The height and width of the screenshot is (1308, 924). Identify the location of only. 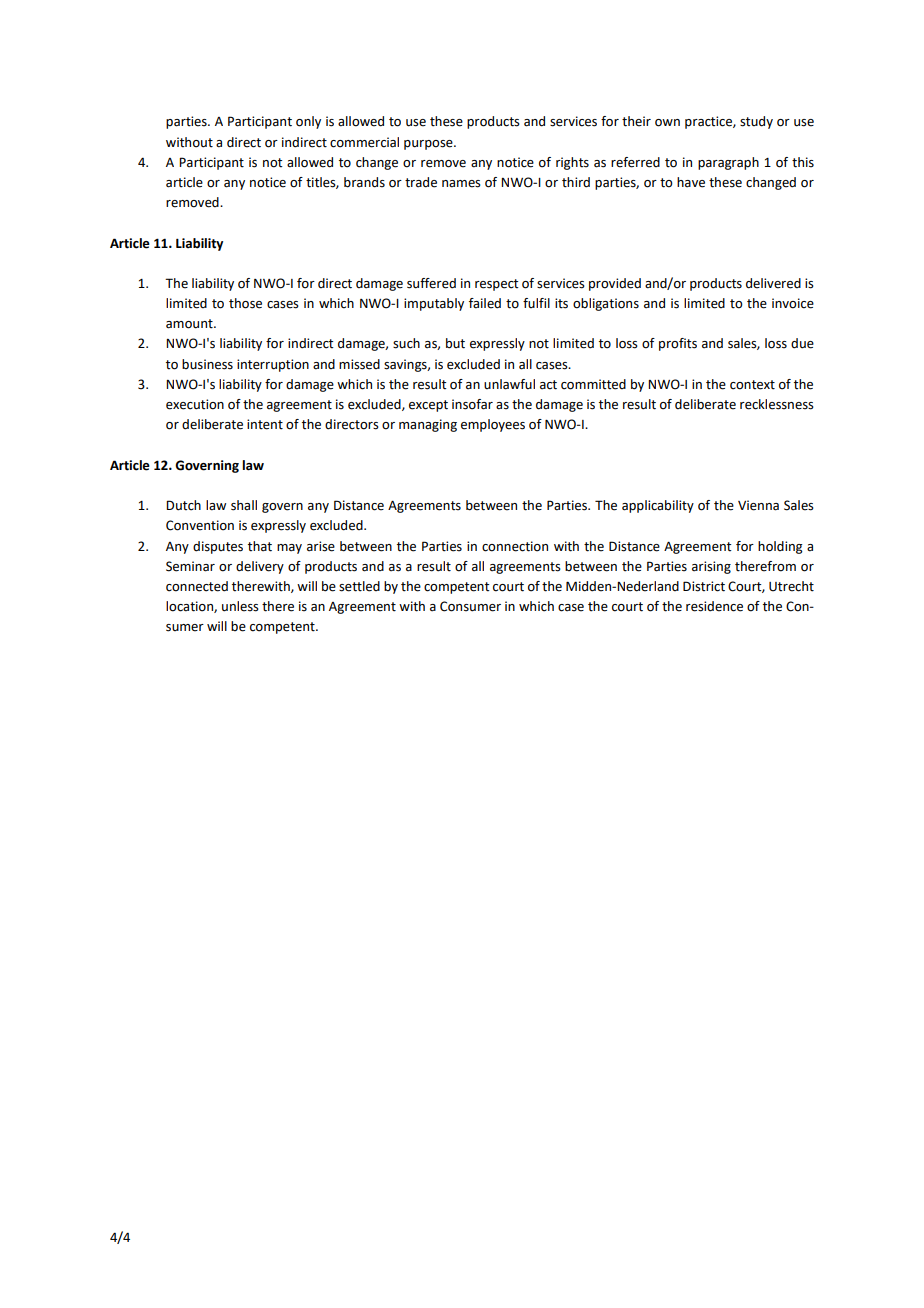
(308, 122).
